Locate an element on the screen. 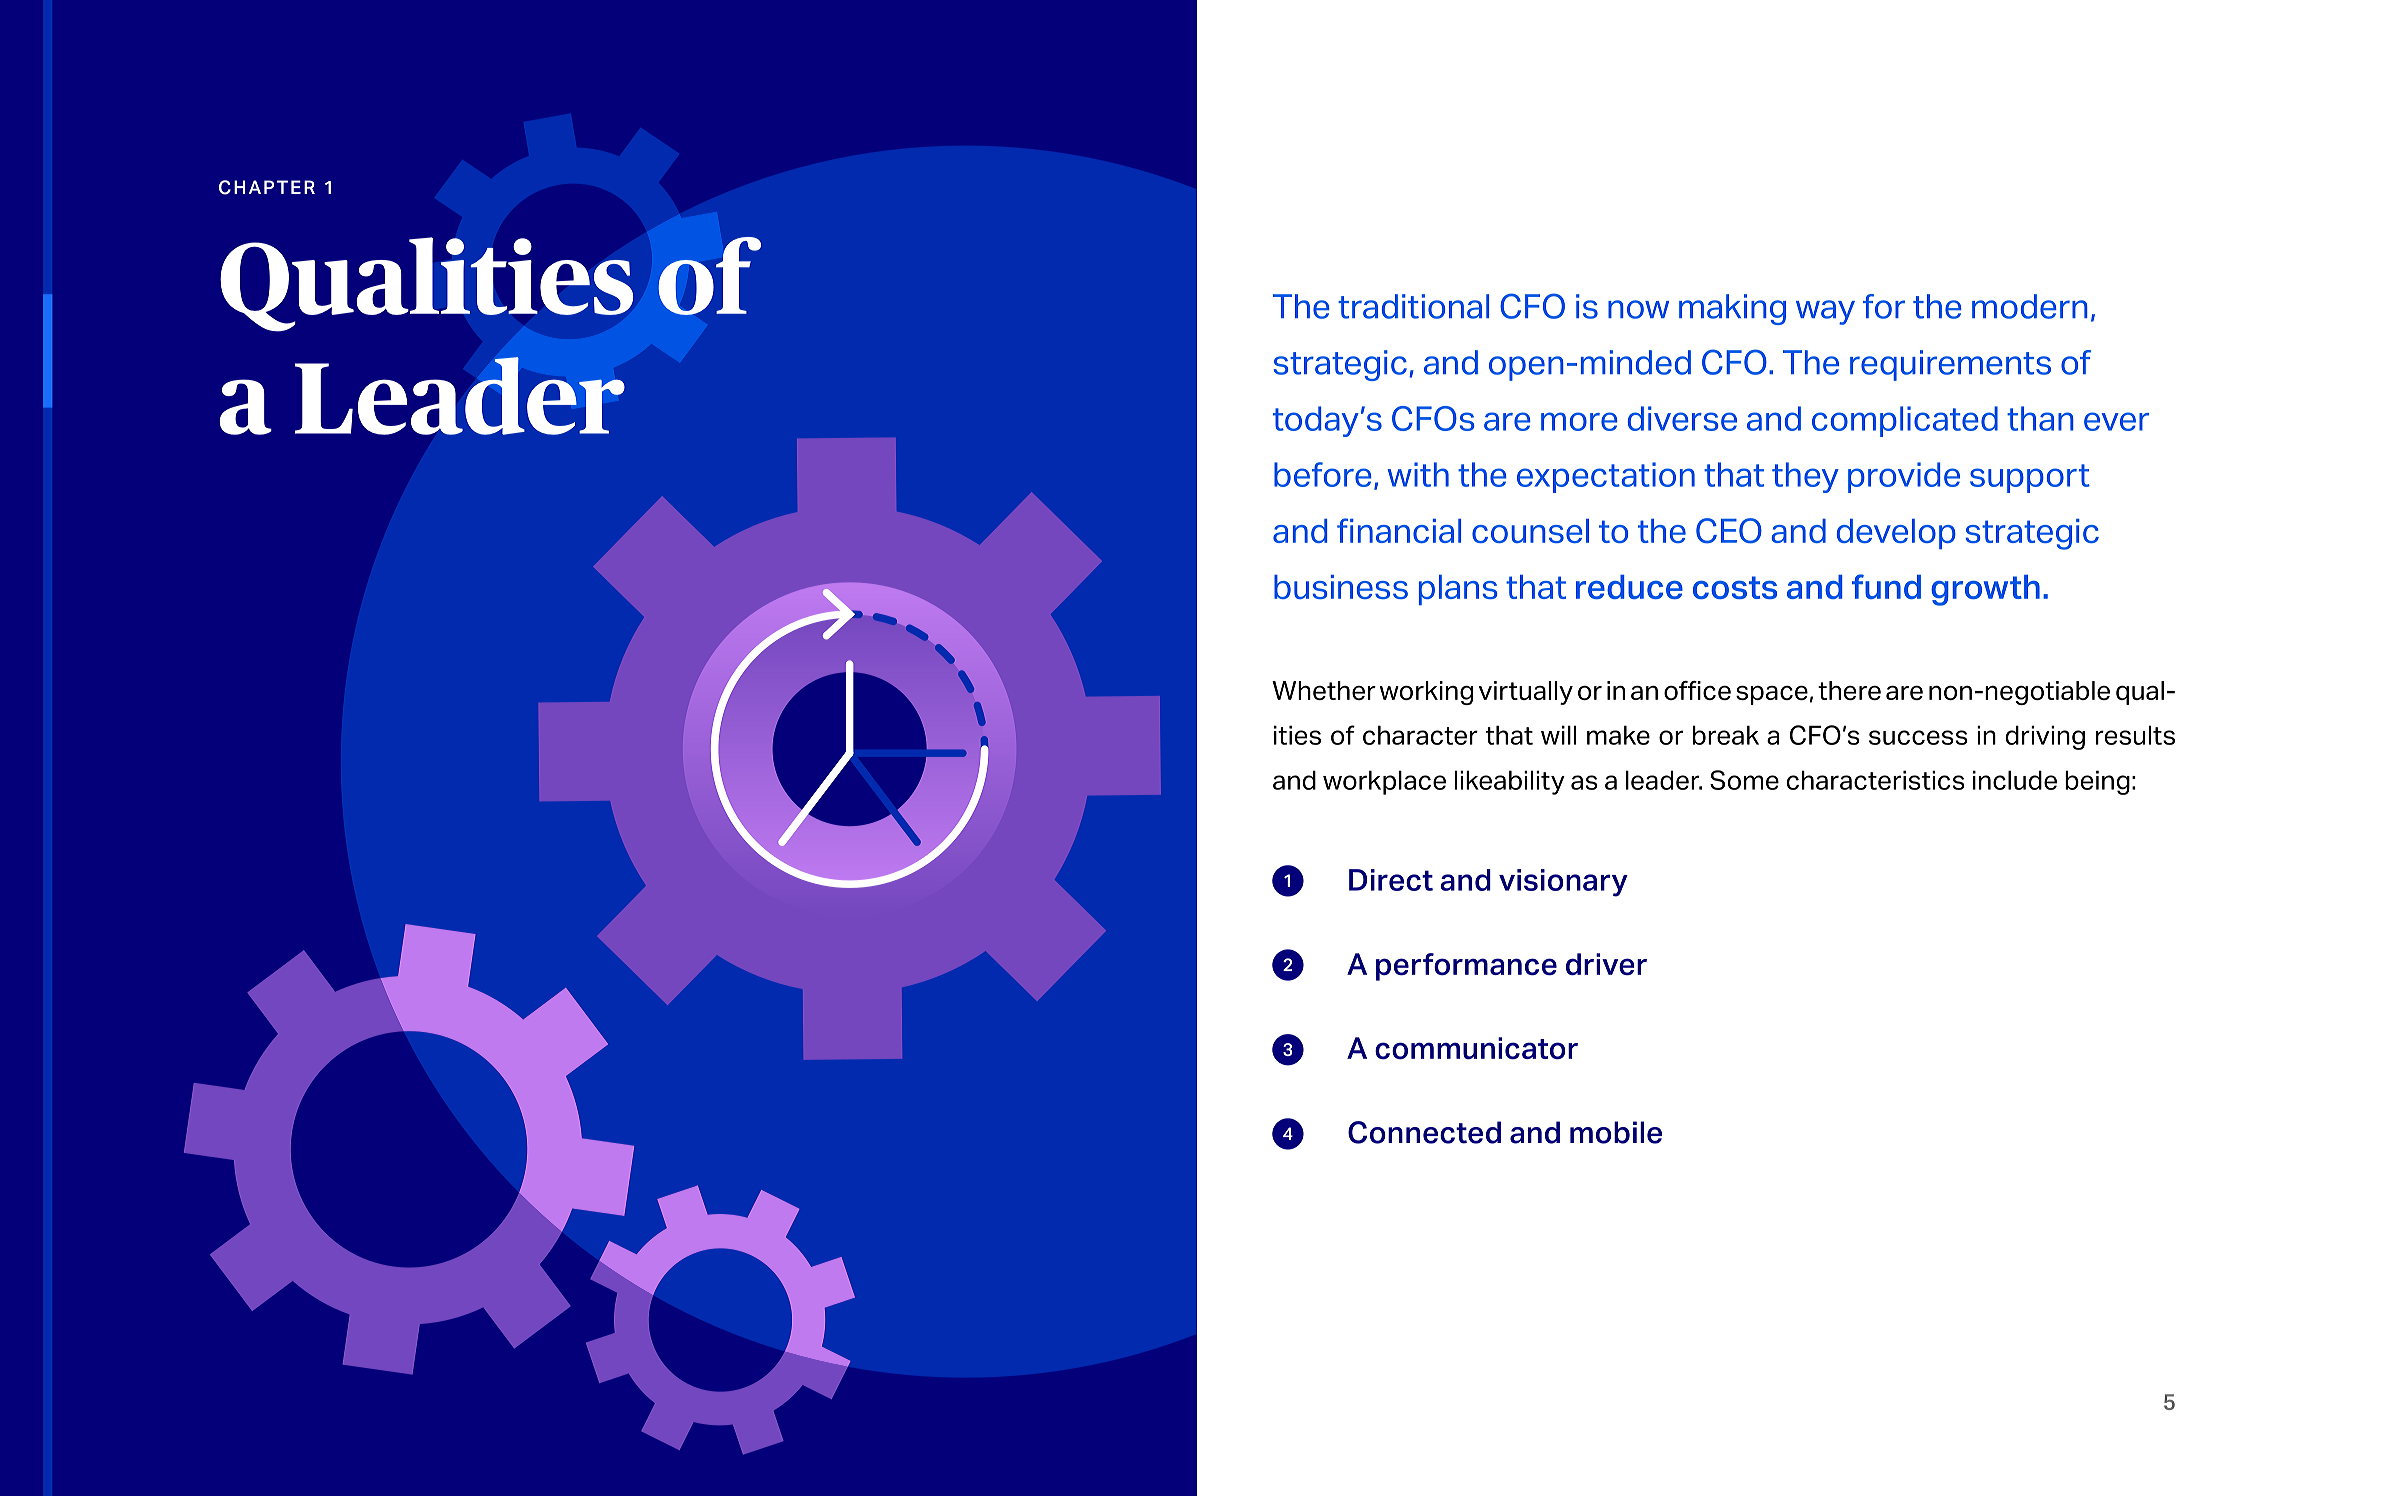 The width and height of the screenshot is (2394, 1496). working is located at coordinates (1426, 693).
